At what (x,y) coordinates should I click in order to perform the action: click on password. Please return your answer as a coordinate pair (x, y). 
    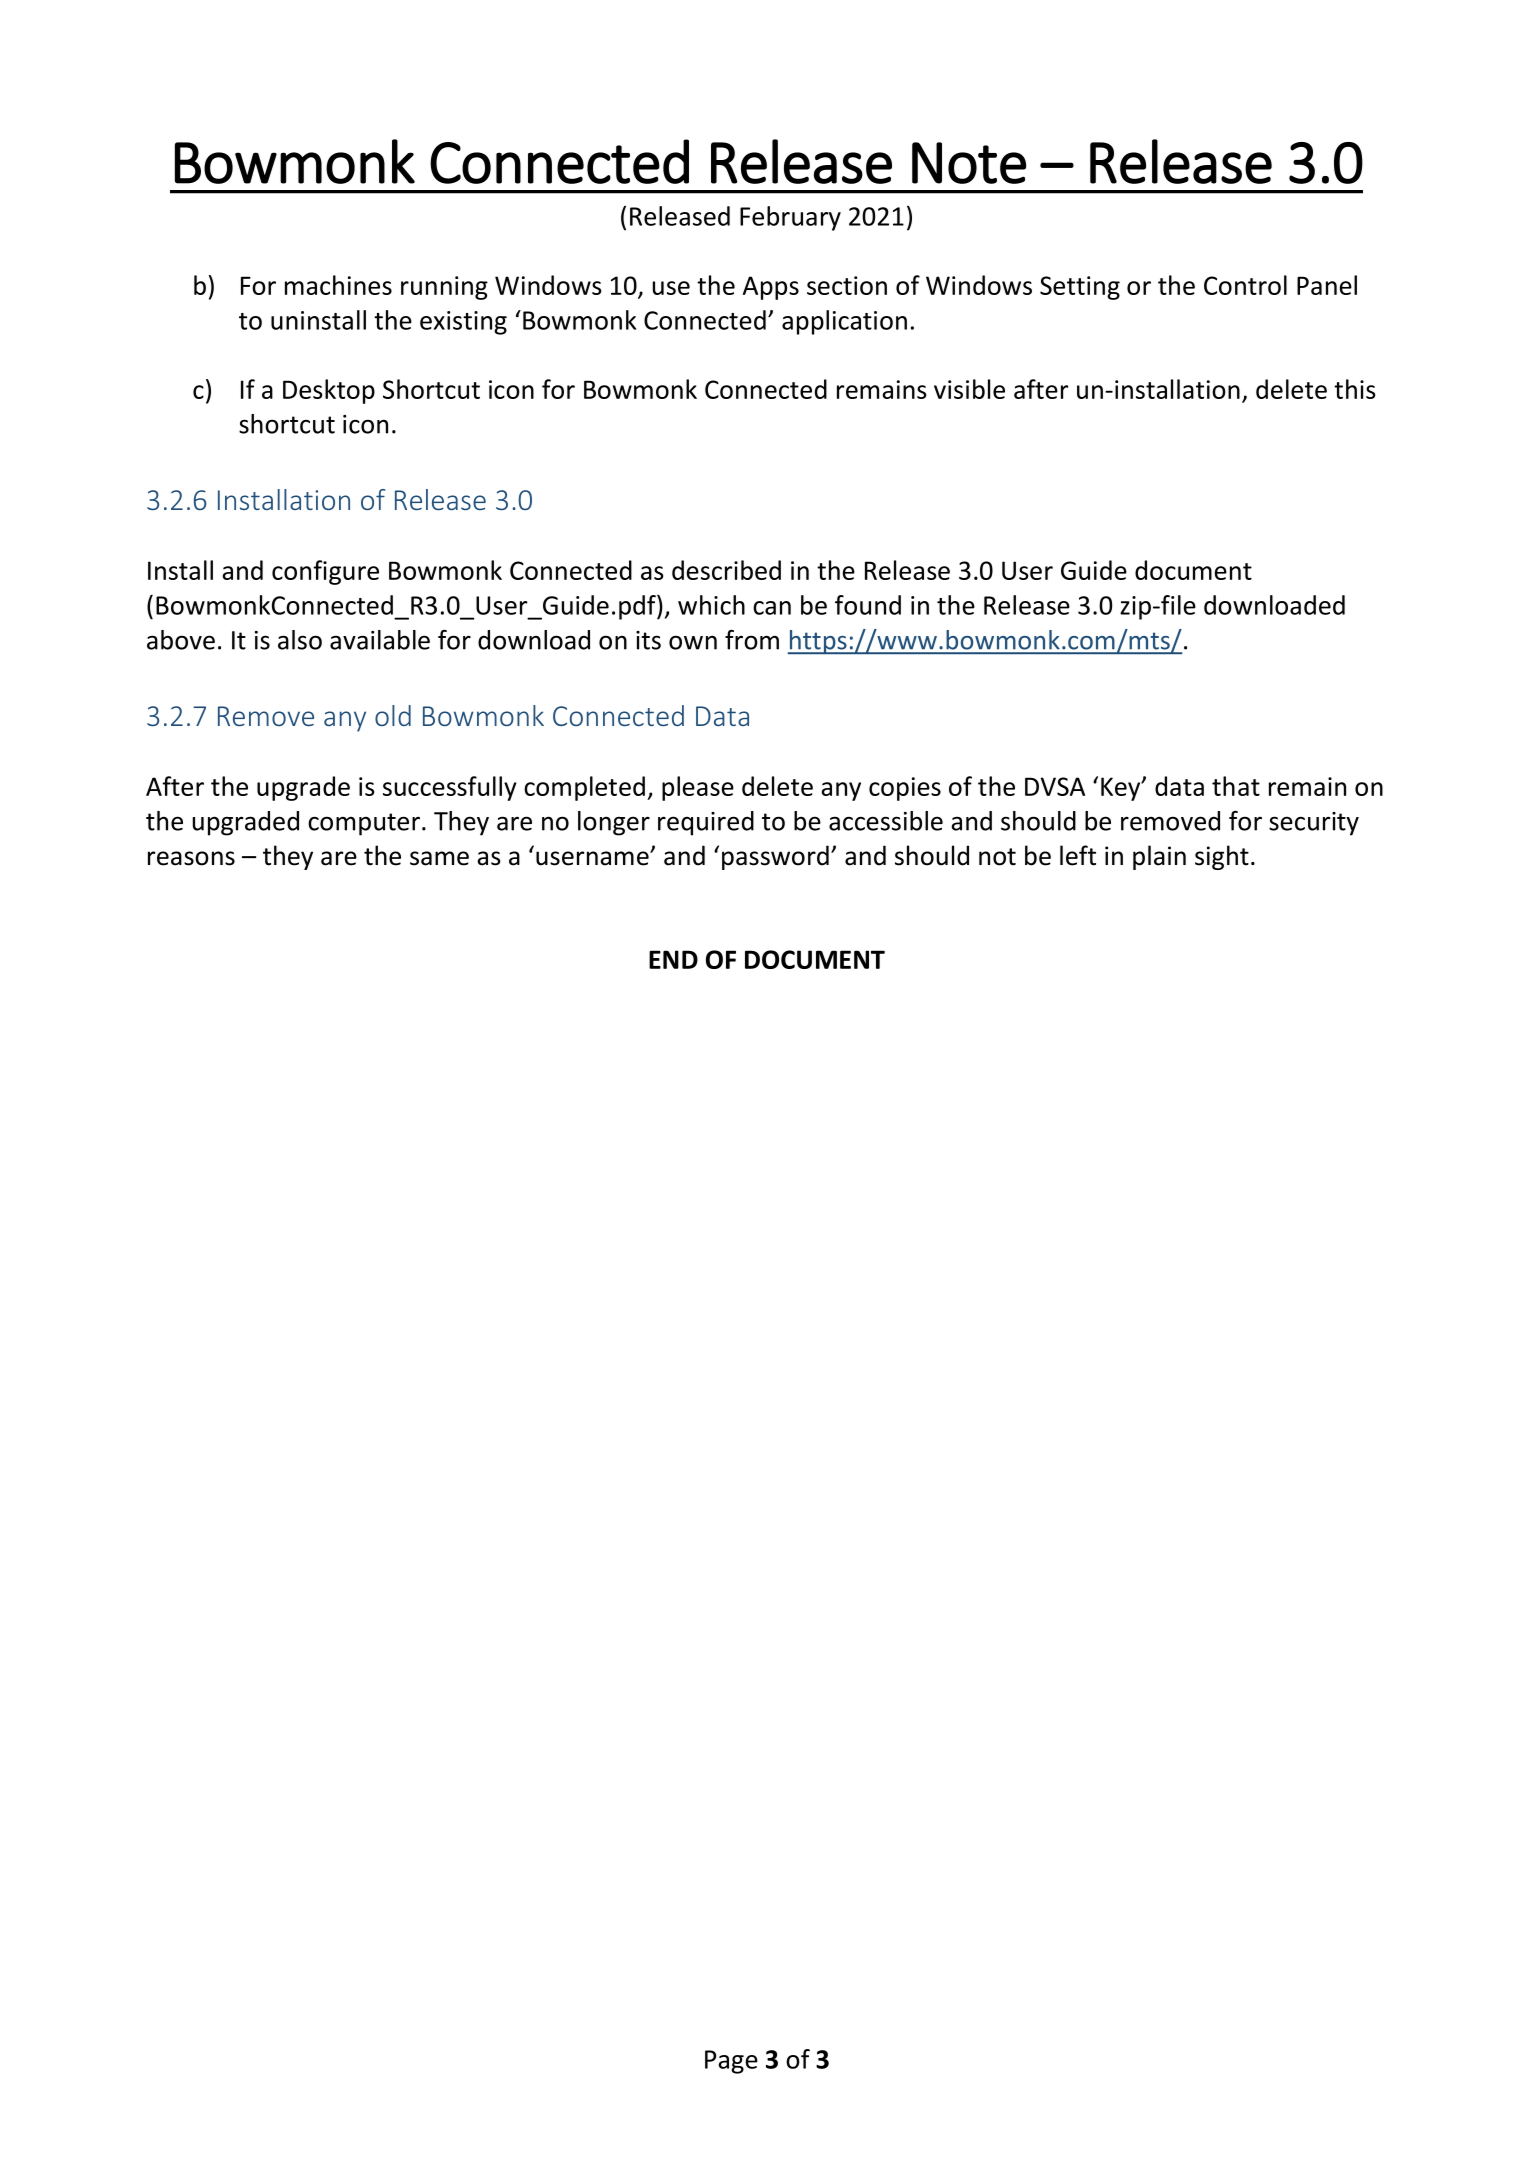
    Looking at the image, I should click on (775, 857).
